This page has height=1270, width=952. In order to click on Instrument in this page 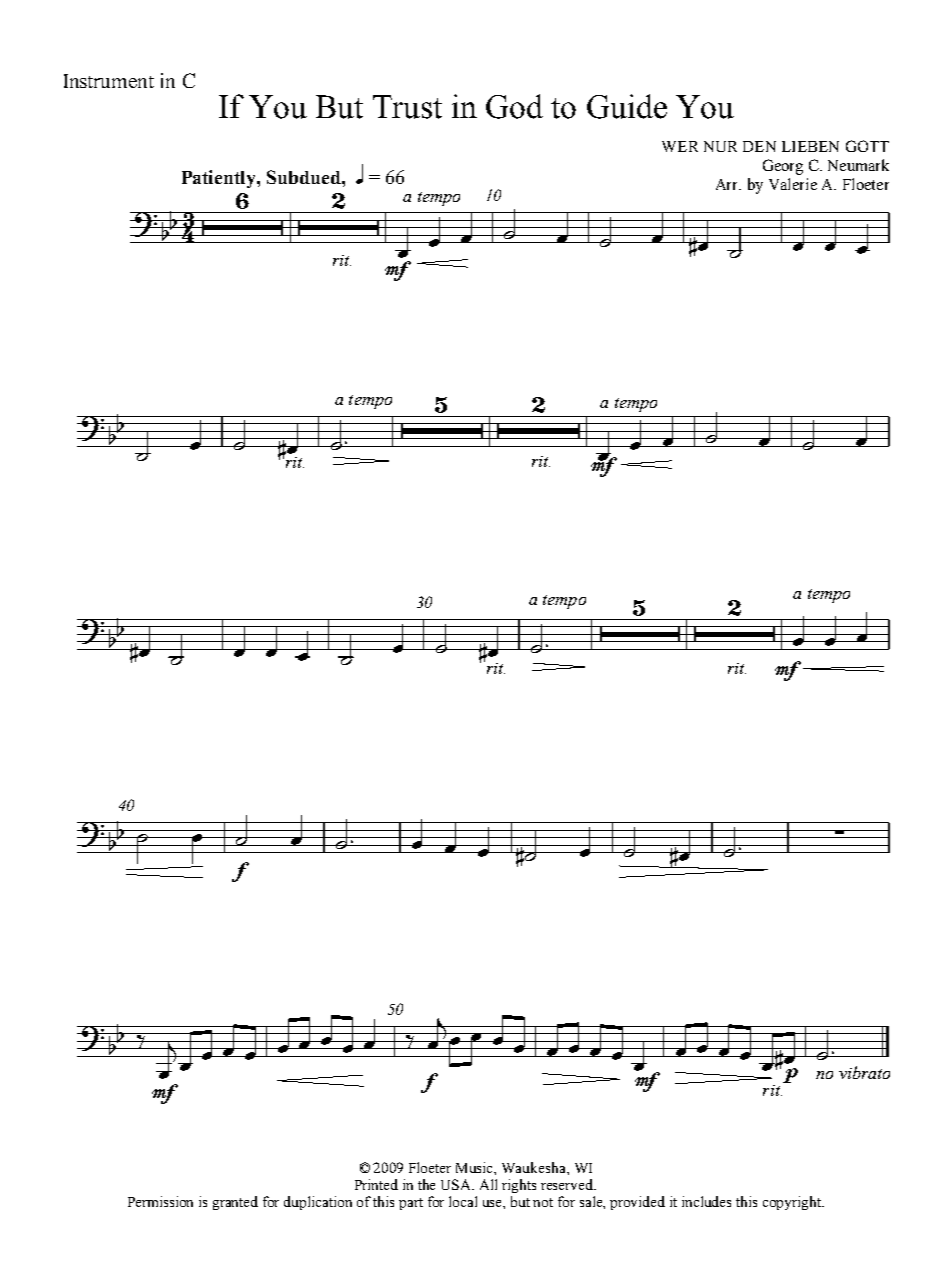, I will do `click(109, 81)`.
